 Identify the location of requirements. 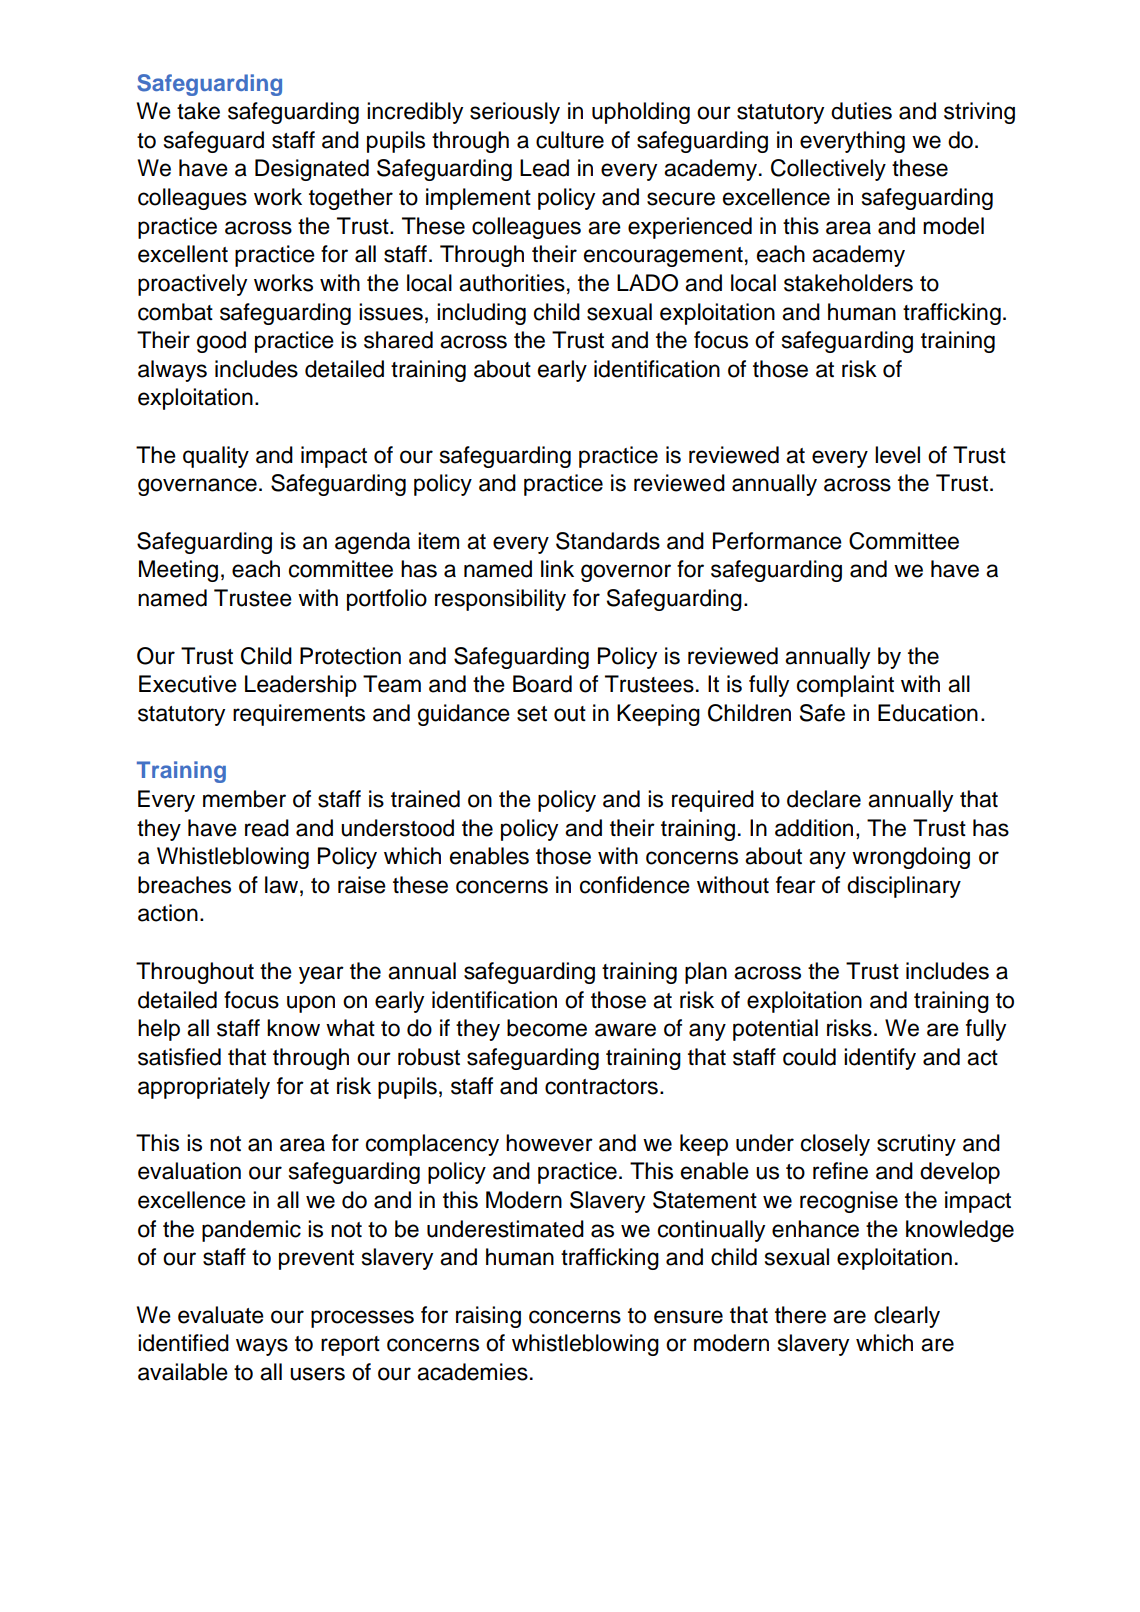
(299, 715).
